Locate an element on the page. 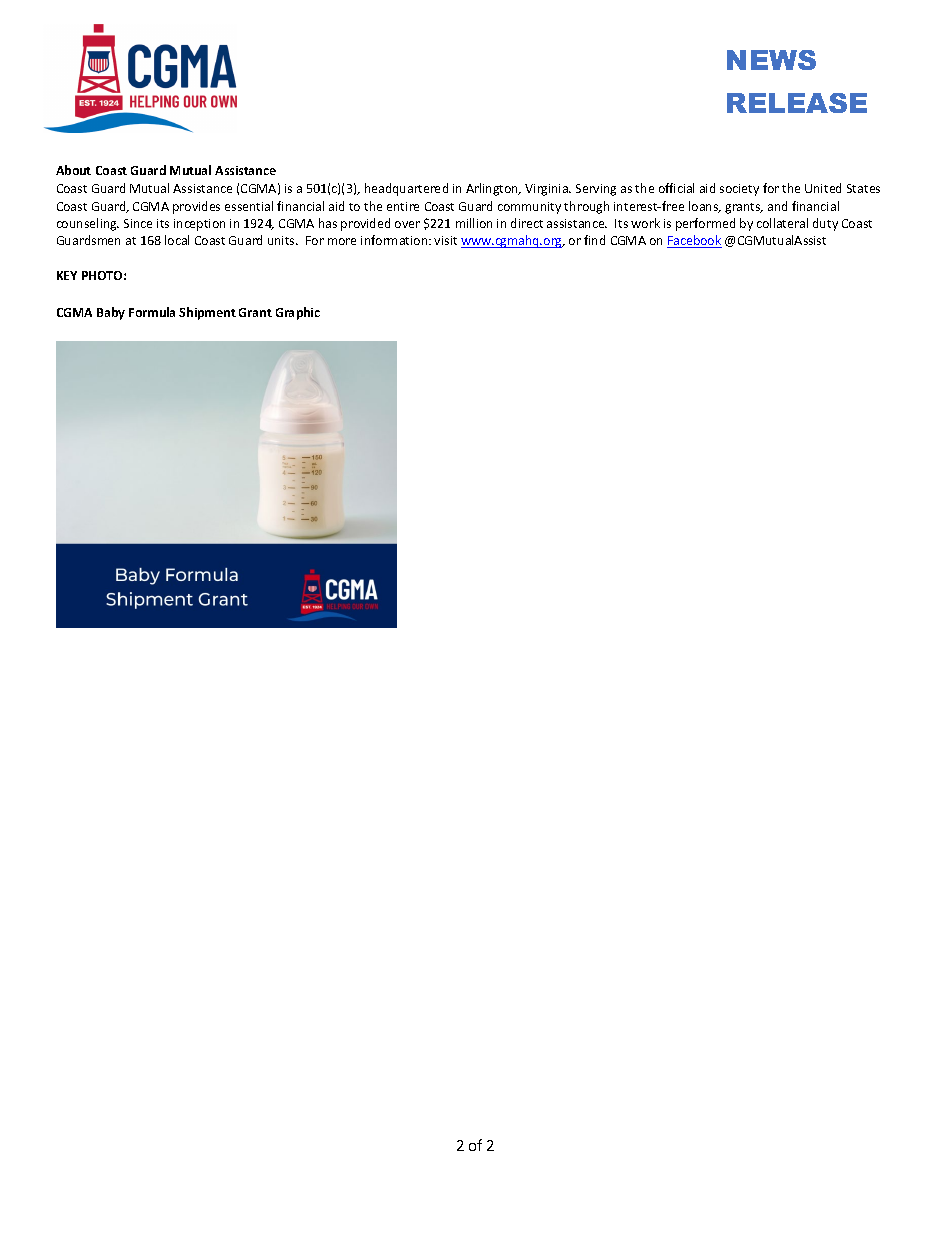  RELEASE is located at coordinates (797, 103).
